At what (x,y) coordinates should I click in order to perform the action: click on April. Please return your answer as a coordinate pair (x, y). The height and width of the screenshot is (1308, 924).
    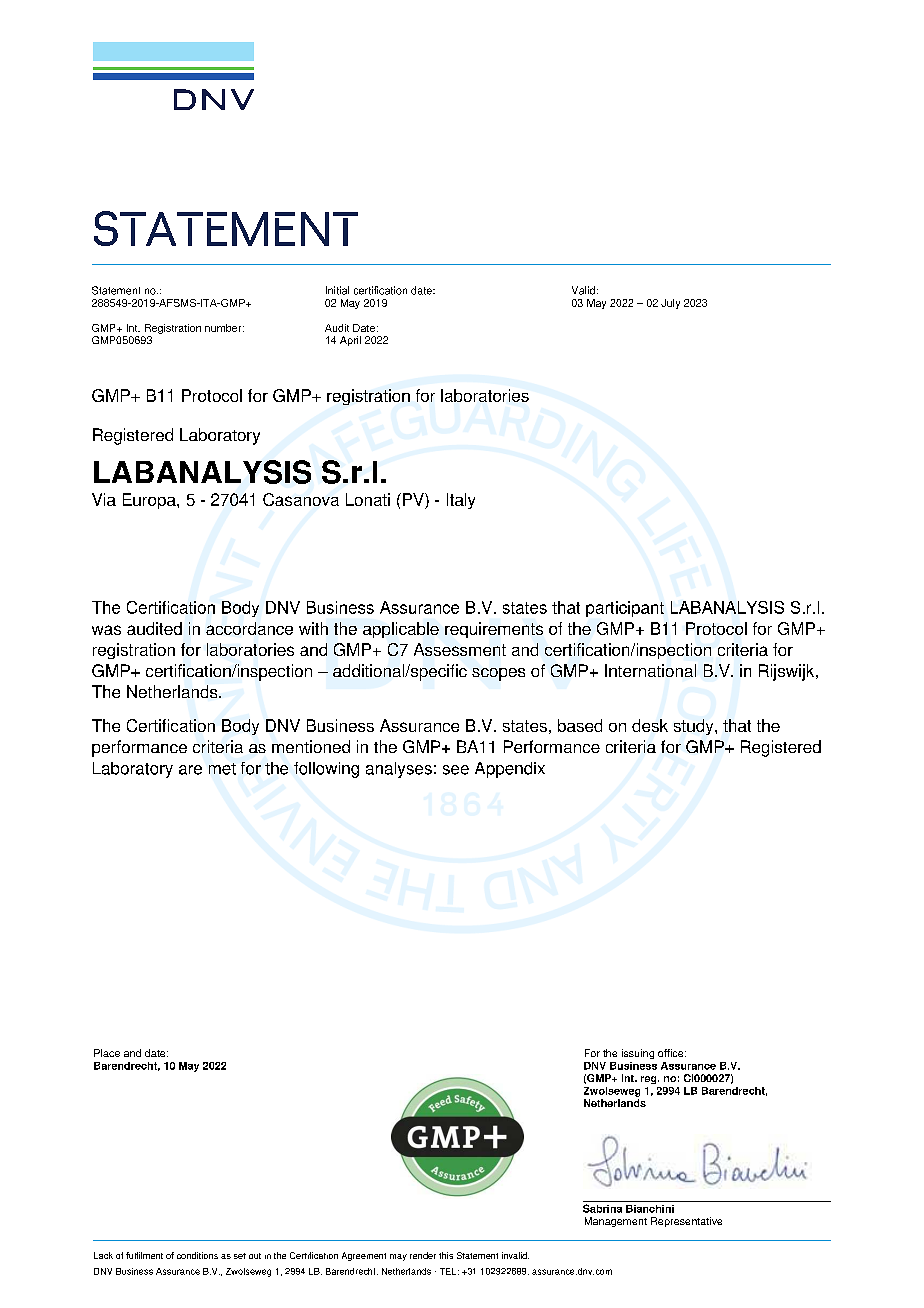
    Looking at the image, I should click on (350, 341).
